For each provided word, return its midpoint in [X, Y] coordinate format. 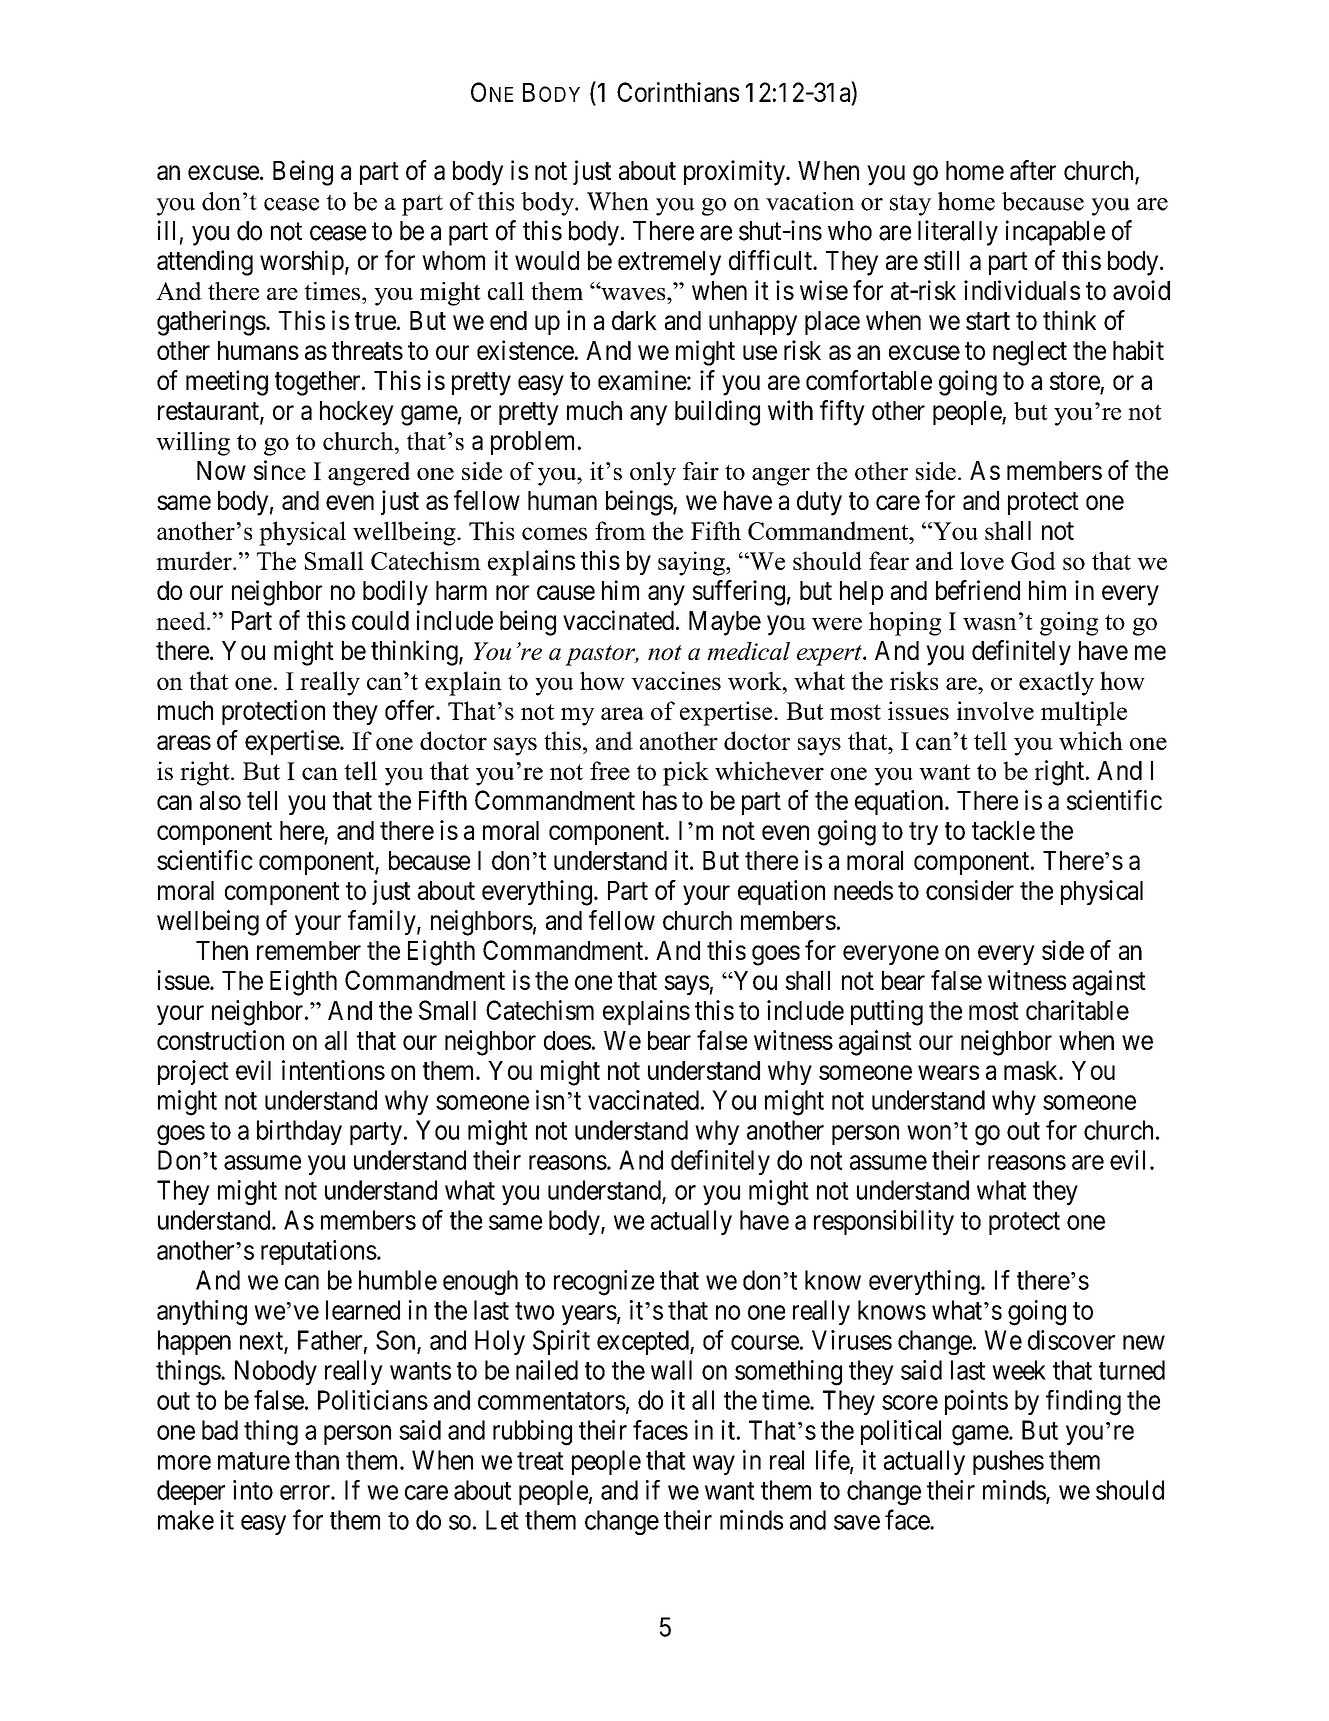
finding [1083, 1403]
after [1033, 170]
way [714, 1465]
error [306, 1492]
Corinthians [678, 92]
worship [302, 262]
